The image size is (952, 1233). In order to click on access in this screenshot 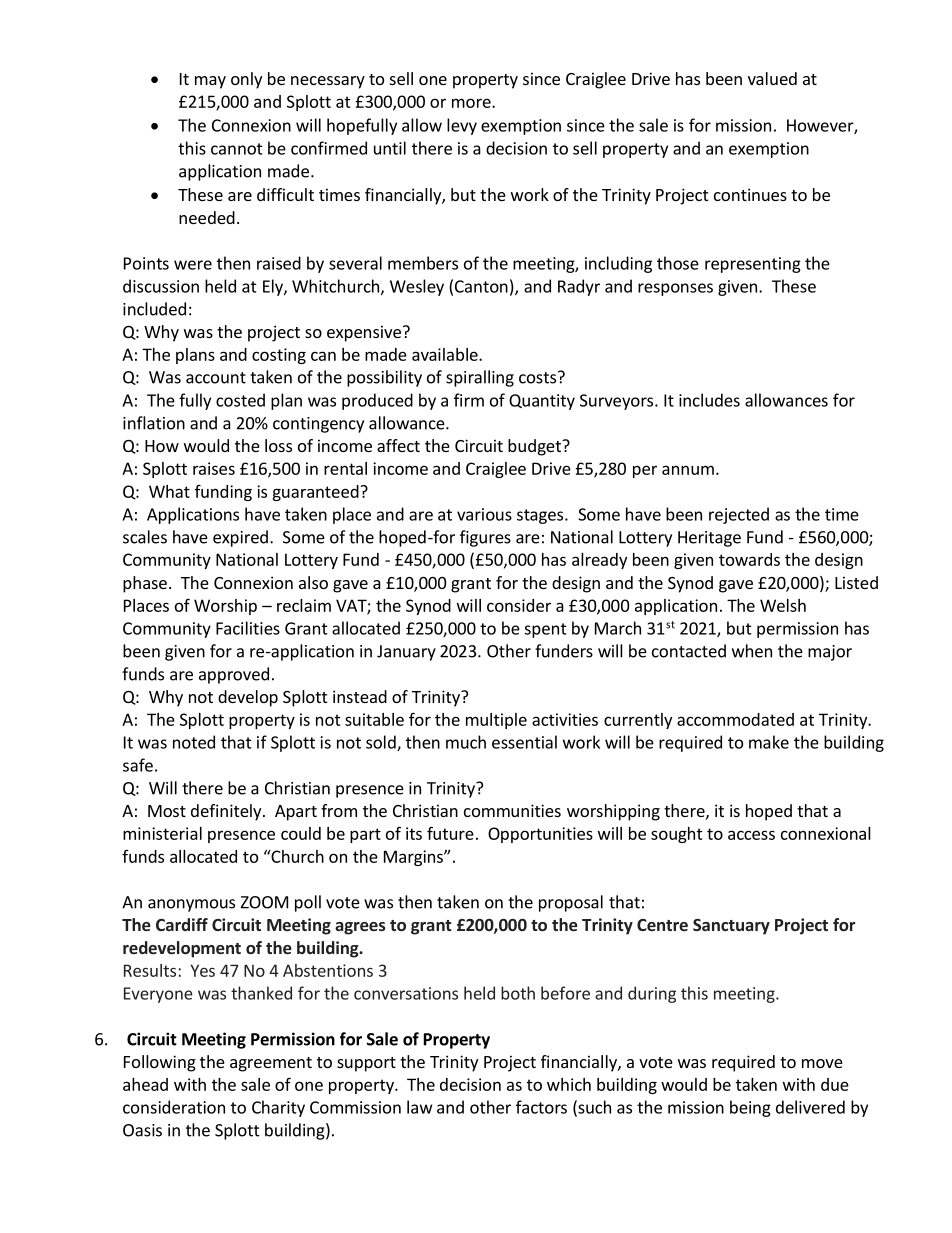, I will do `click(751, 835)`.
